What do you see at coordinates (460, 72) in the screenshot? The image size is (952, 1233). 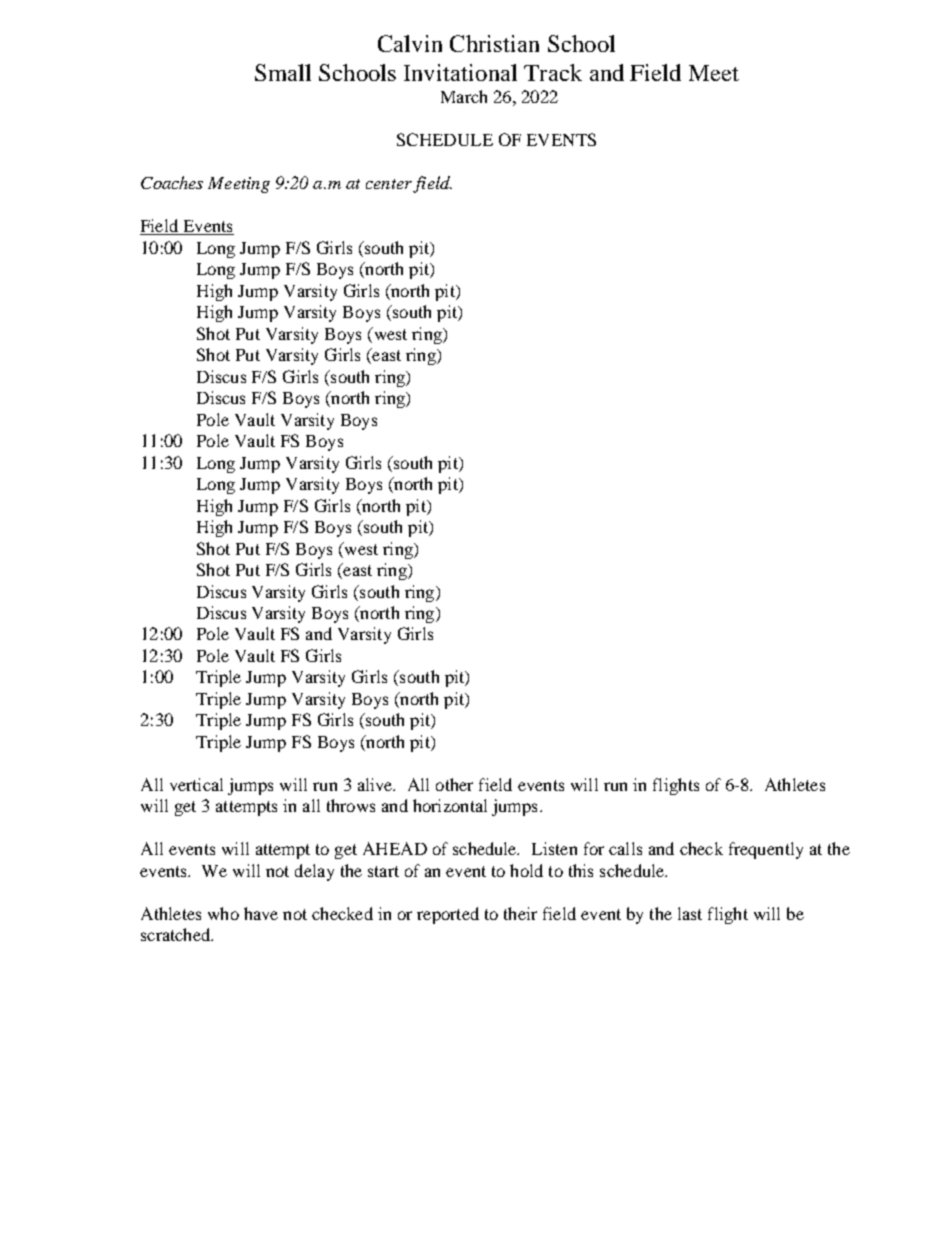 I see `Invitational` at bounding box center [460, 72].
